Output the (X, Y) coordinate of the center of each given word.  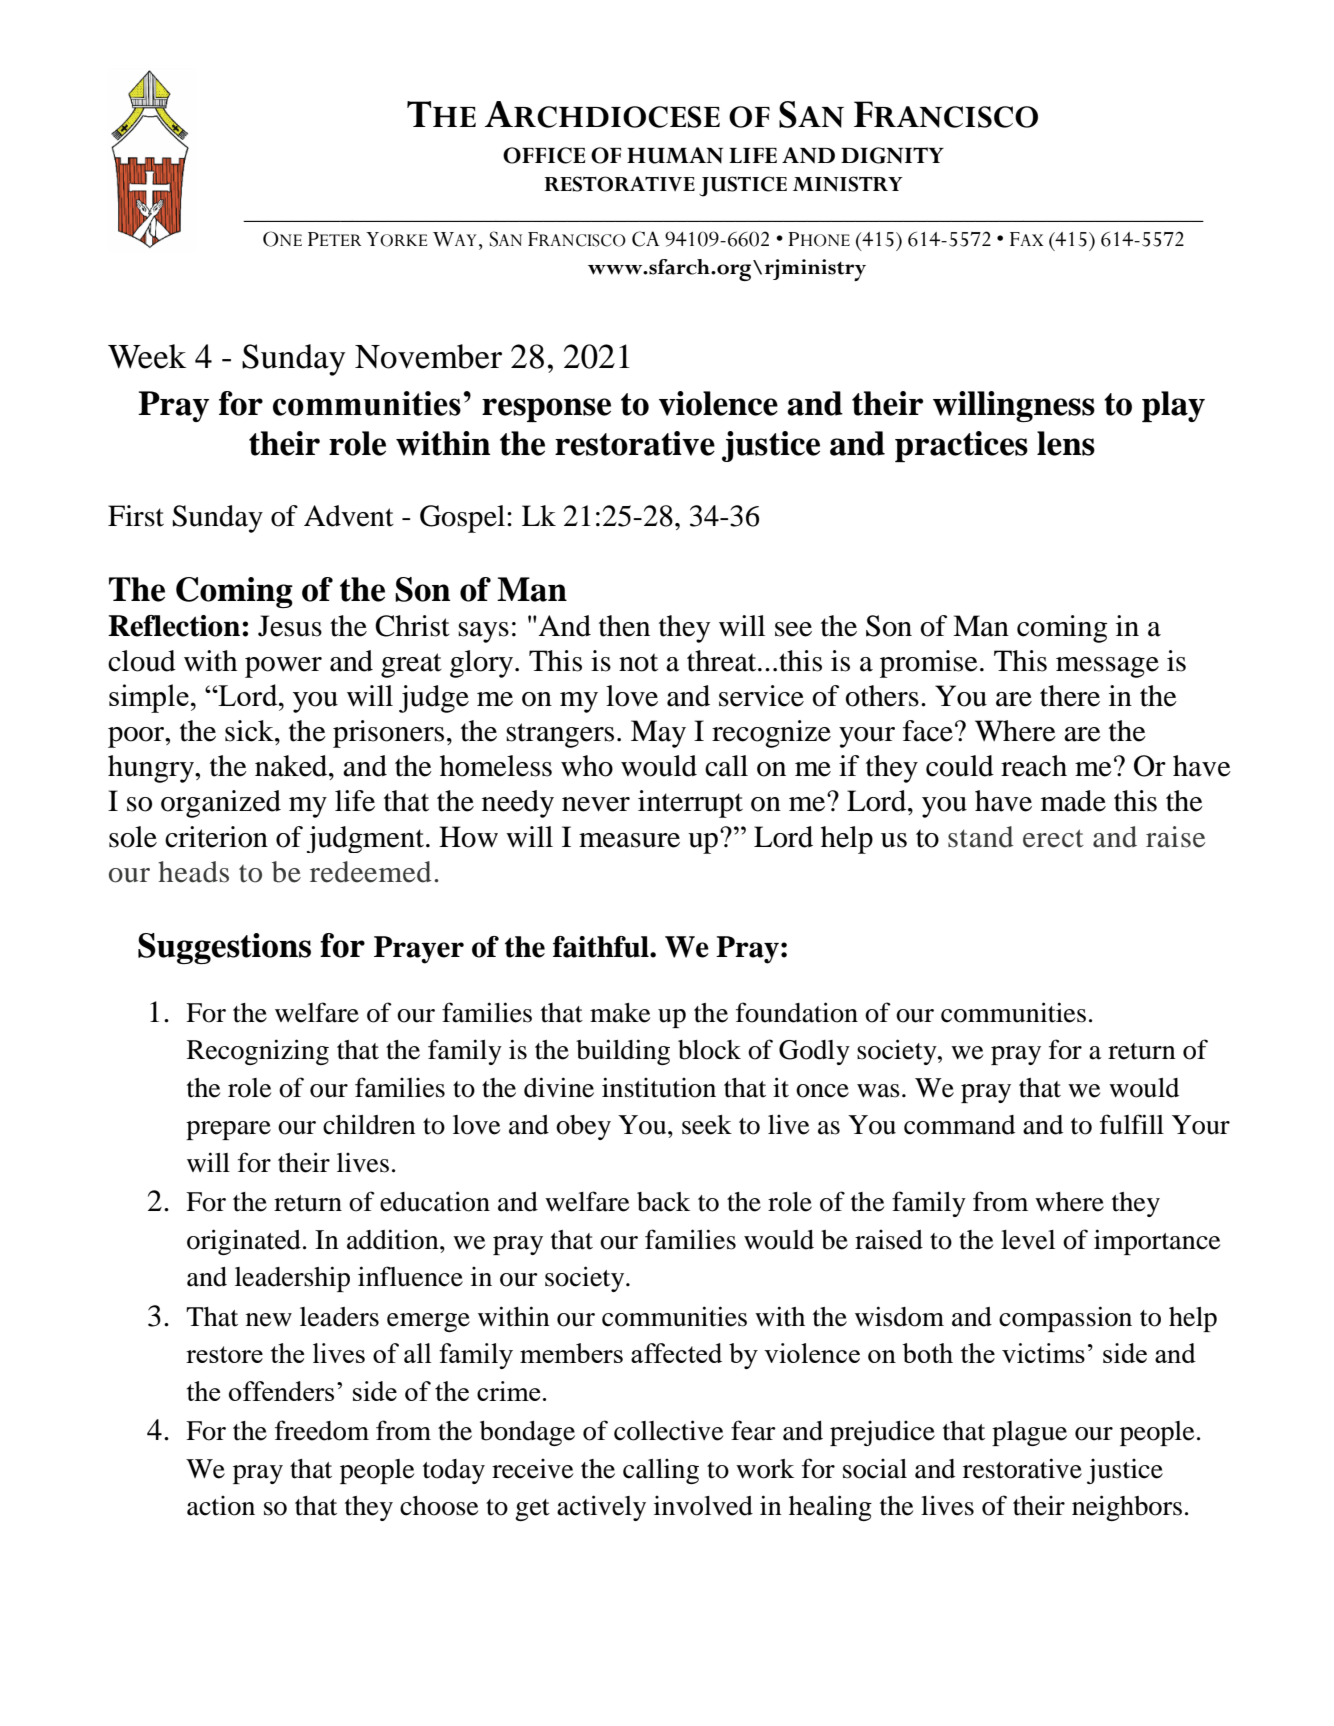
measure (629, 840)
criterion (216, 837)
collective (668, 1430)
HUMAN (675, 155)
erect (1053, 838)
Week (147, 356)
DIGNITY (892, 155)
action (221, 1506)
